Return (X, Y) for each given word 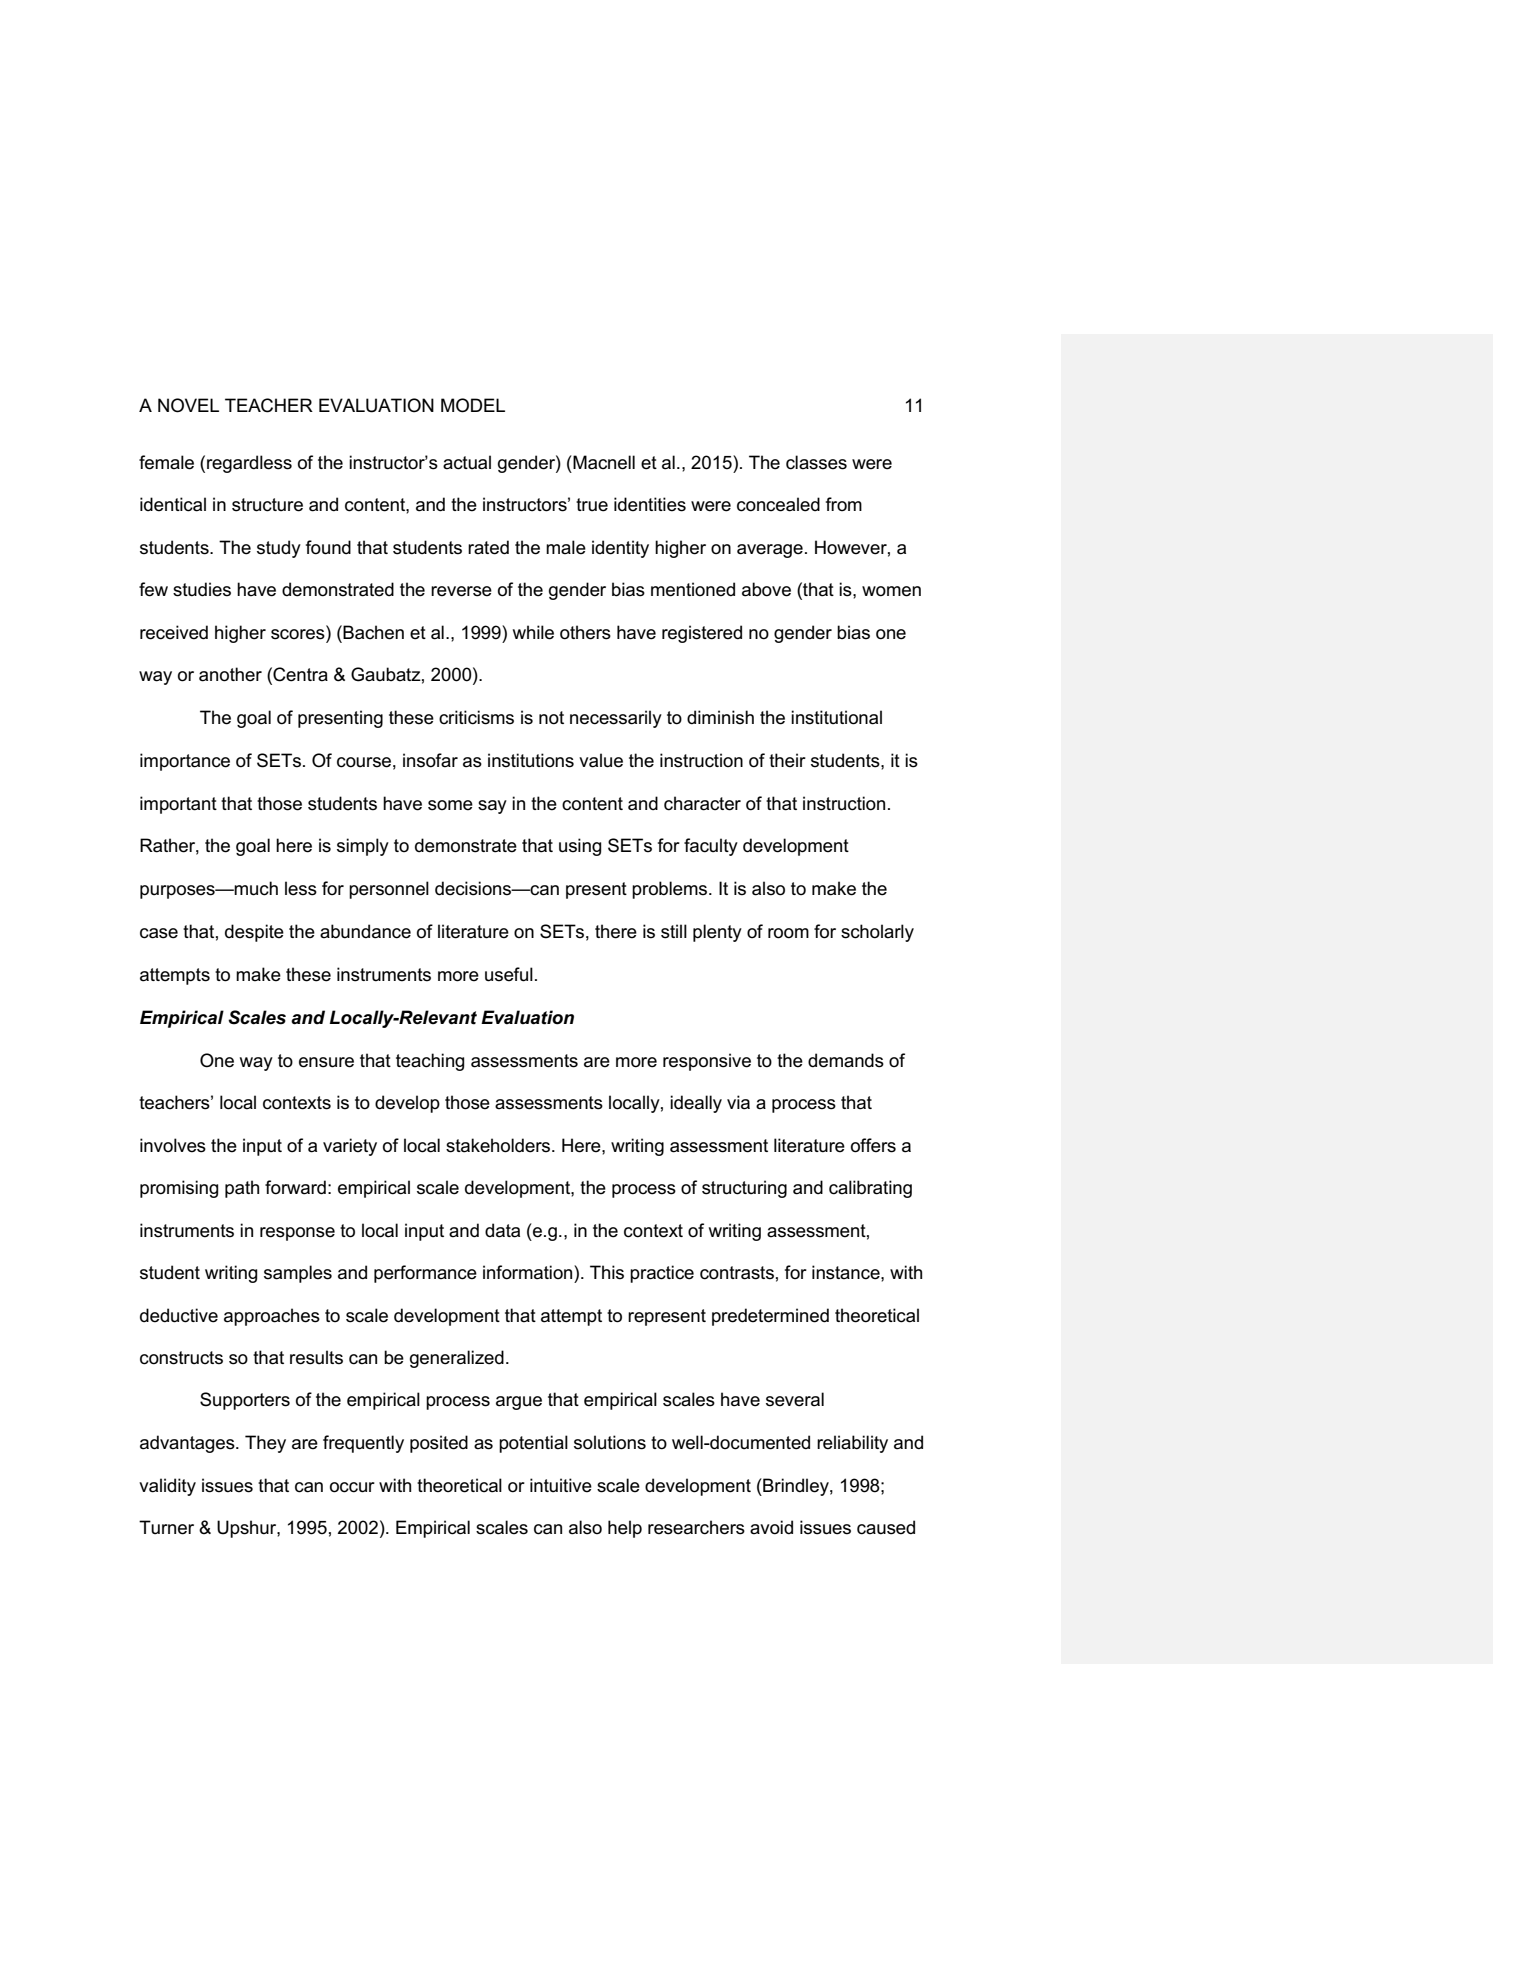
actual (467, 462)
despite (254, 933)
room (788, 933)
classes (816, 462)
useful (509, 974)
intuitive (561, 1485)
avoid (771, 1527)
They (265, 1444)
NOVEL (188, 405)
